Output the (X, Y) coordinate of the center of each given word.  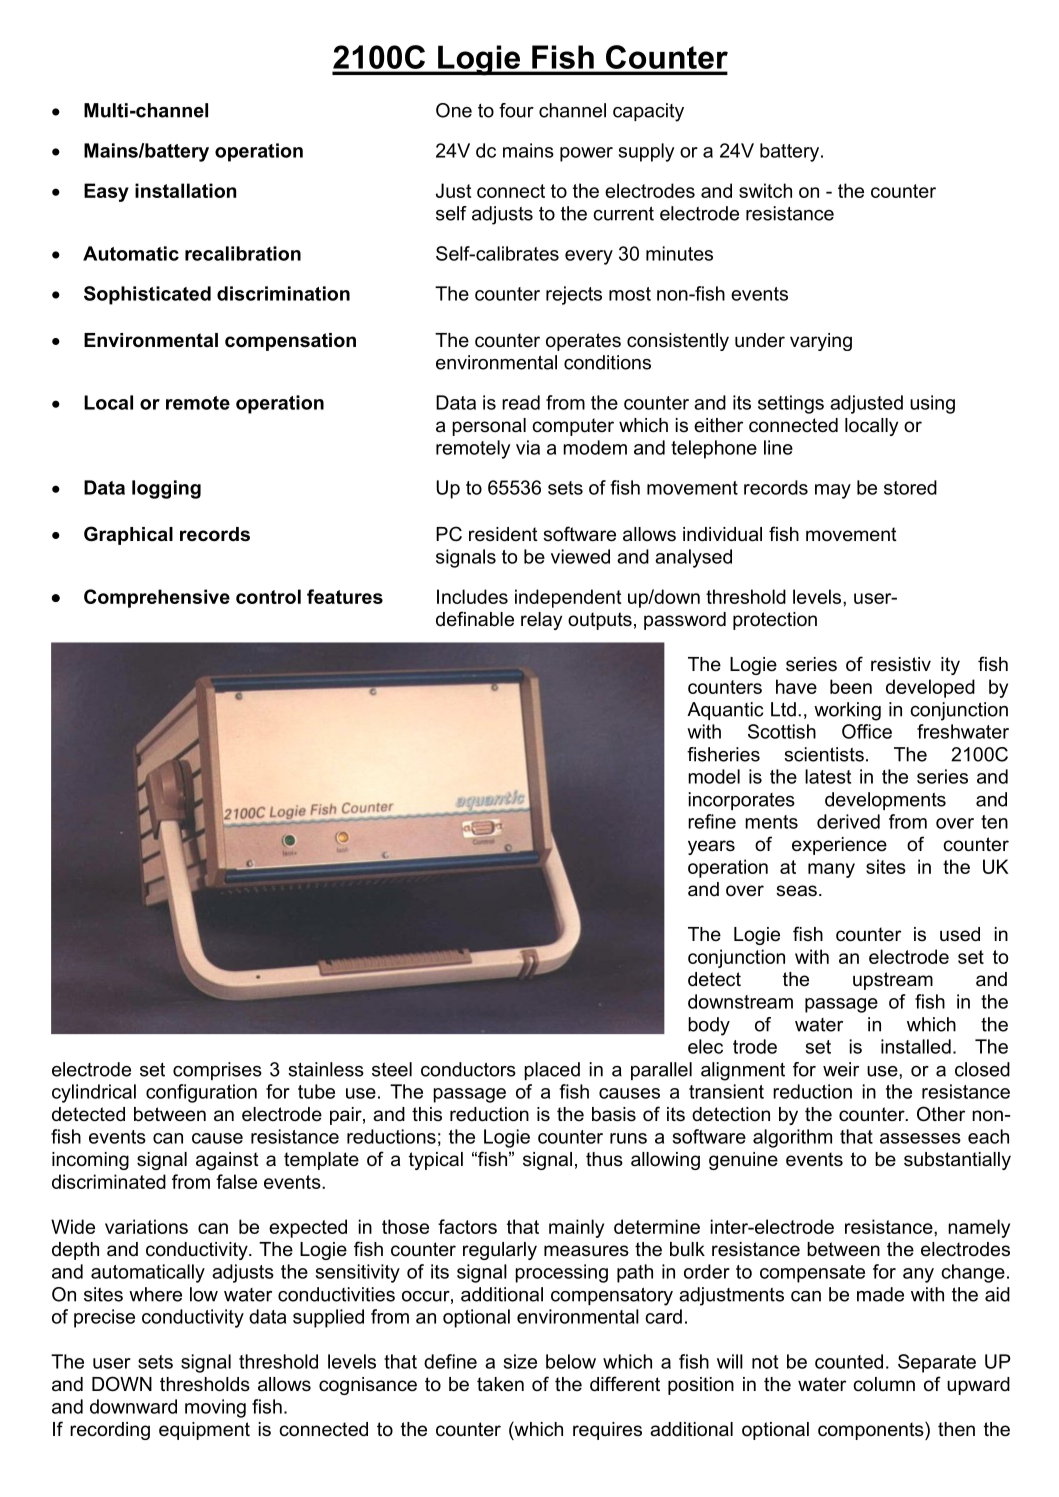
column (884, 1384)
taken (500, 1384)
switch (765, 190)
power (586, 154)
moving (215, 1408)
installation (185, 190)
